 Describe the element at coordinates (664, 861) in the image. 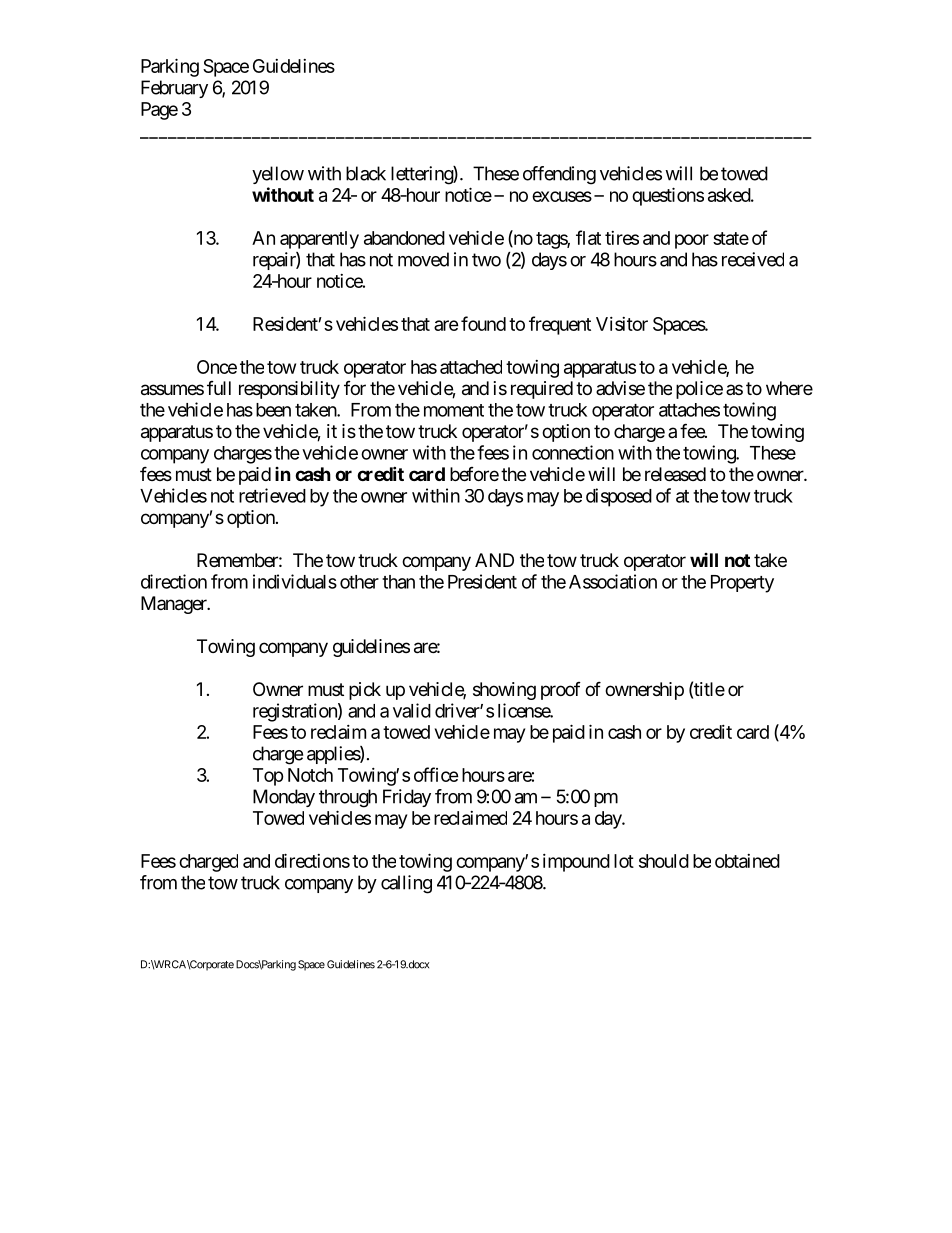

I see `should` at that location.
